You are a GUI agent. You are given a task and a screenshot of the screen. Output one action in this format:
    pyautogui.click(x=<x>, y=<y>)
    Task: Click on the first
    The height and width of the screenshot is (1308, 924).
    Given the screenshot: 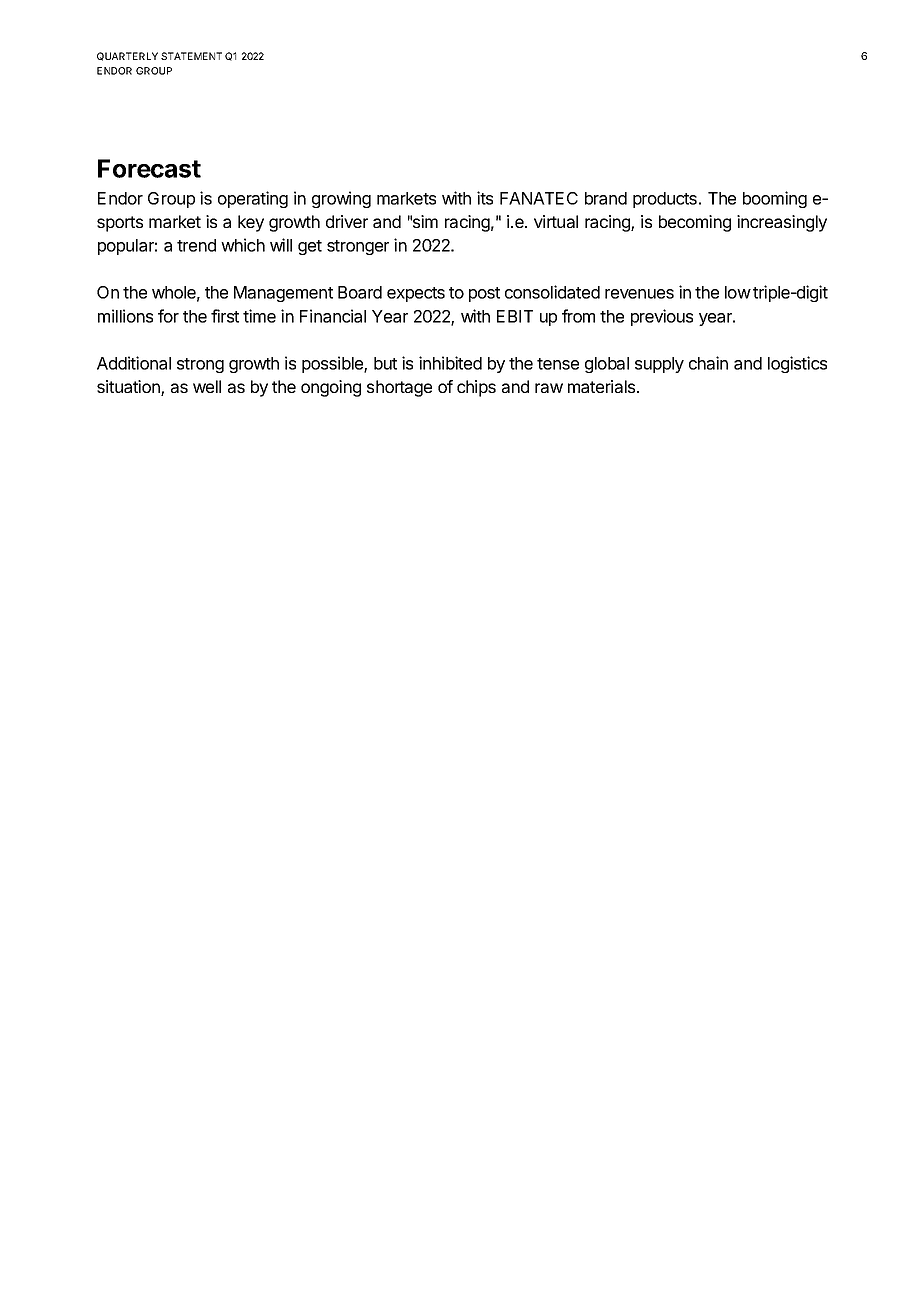 What is the action you would take?
    pyautogui.click(x=225, y=316)
